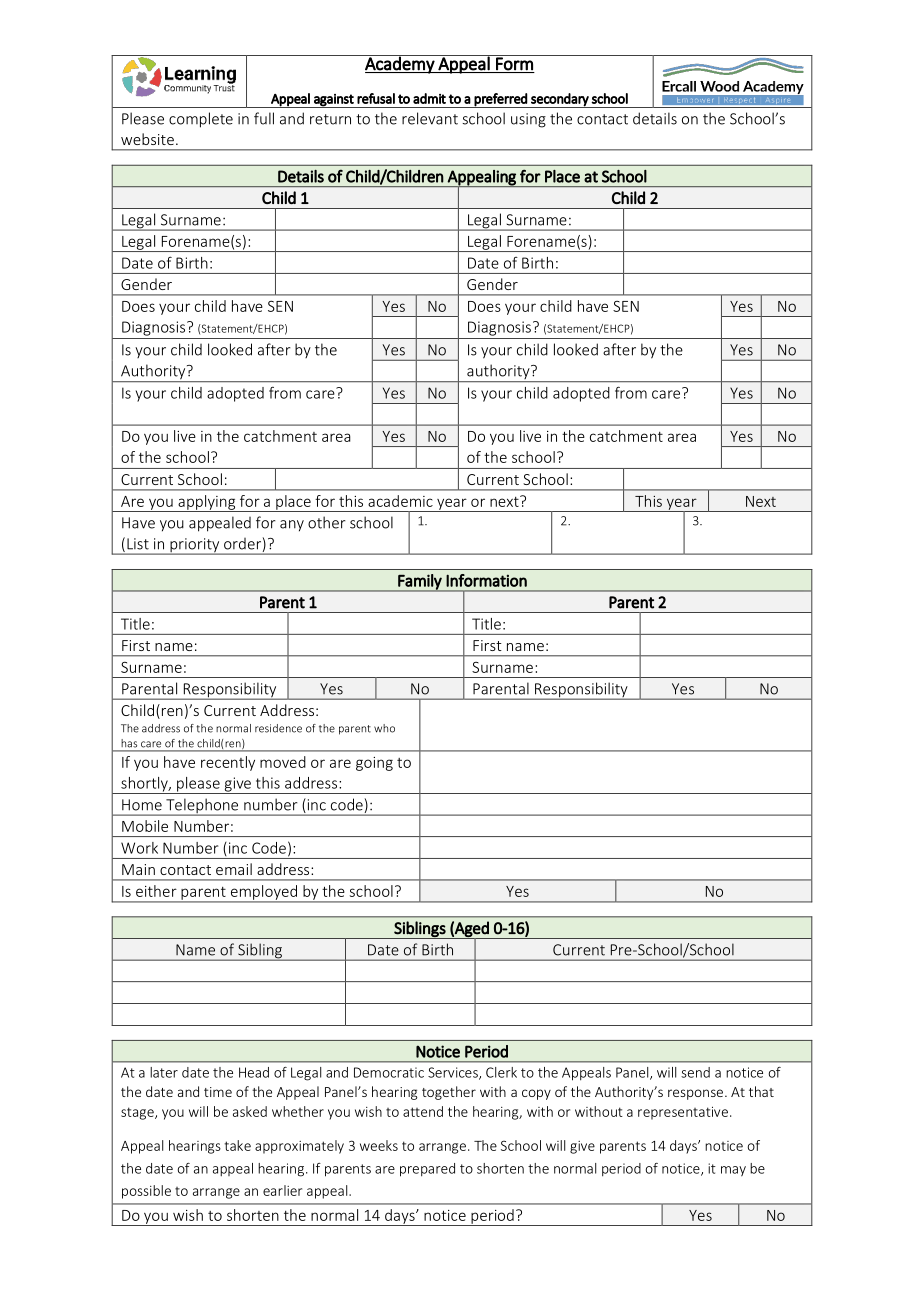 The image size is (924, 1308). Describe the element at coordinates (560, 100) in the screenshot. I see `secondary` at that location.
